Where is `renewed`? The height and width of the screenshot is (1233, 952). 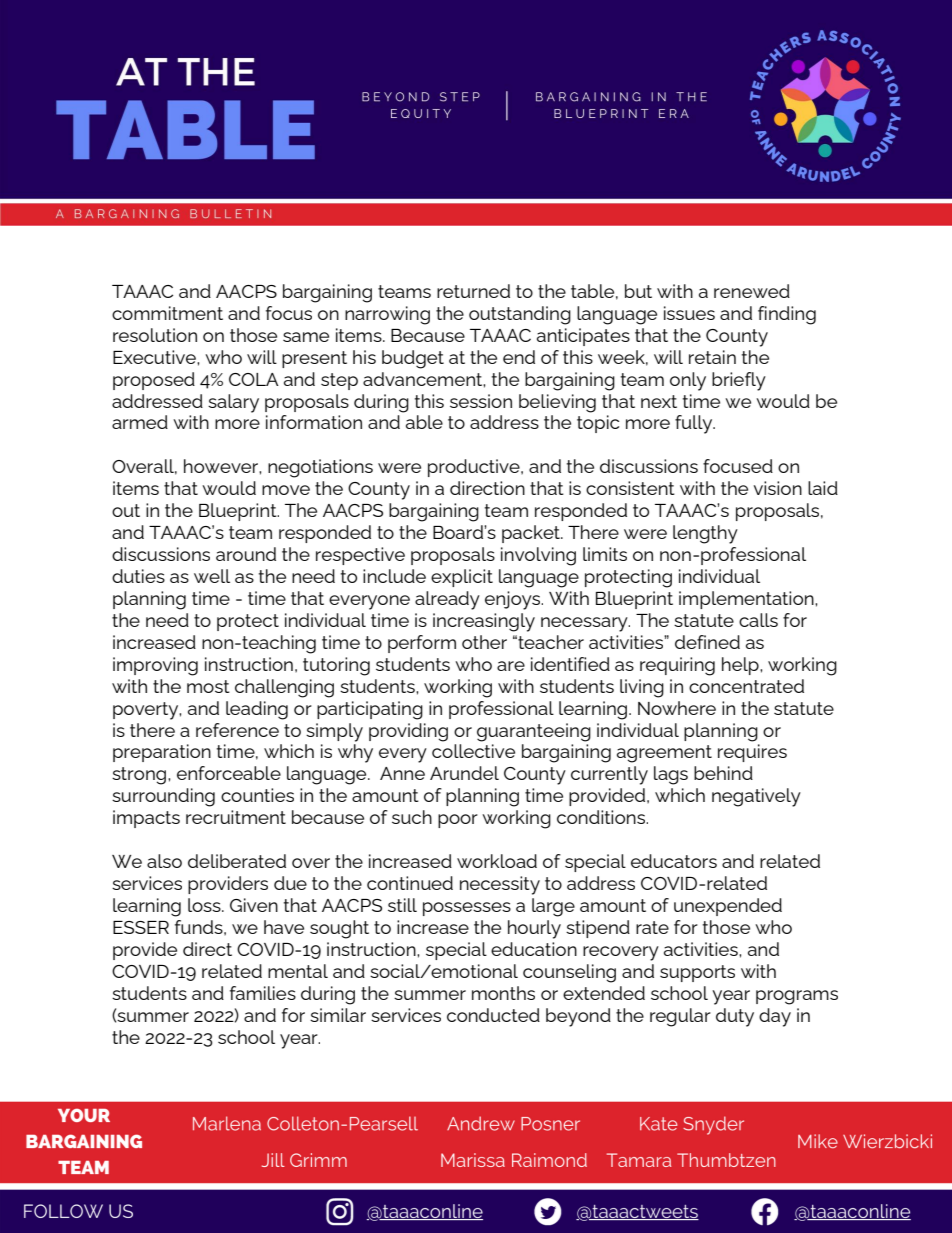
renewed is located at coordinates (752, 291).
